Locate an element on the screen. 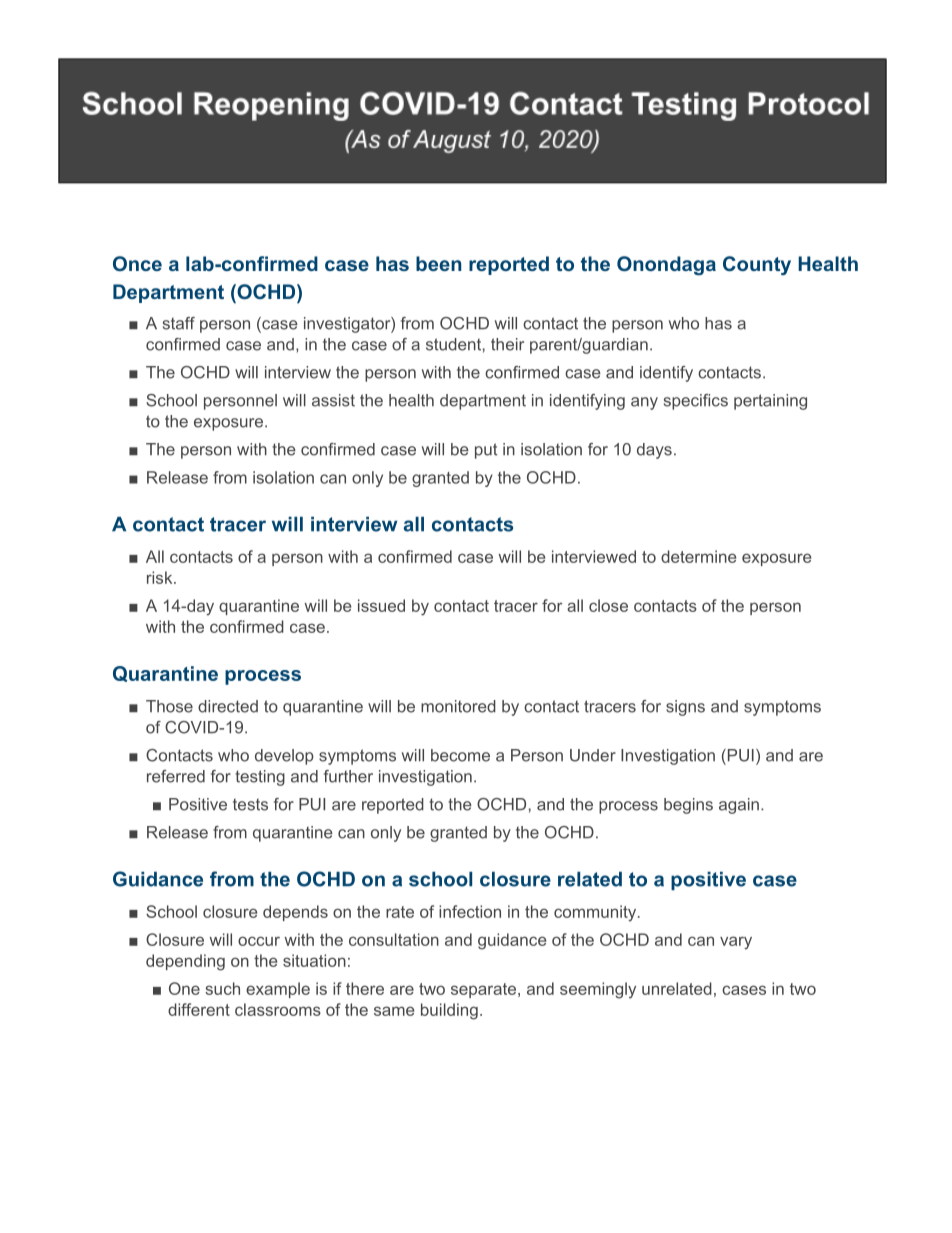  been is located at coordinates (438, 263).
